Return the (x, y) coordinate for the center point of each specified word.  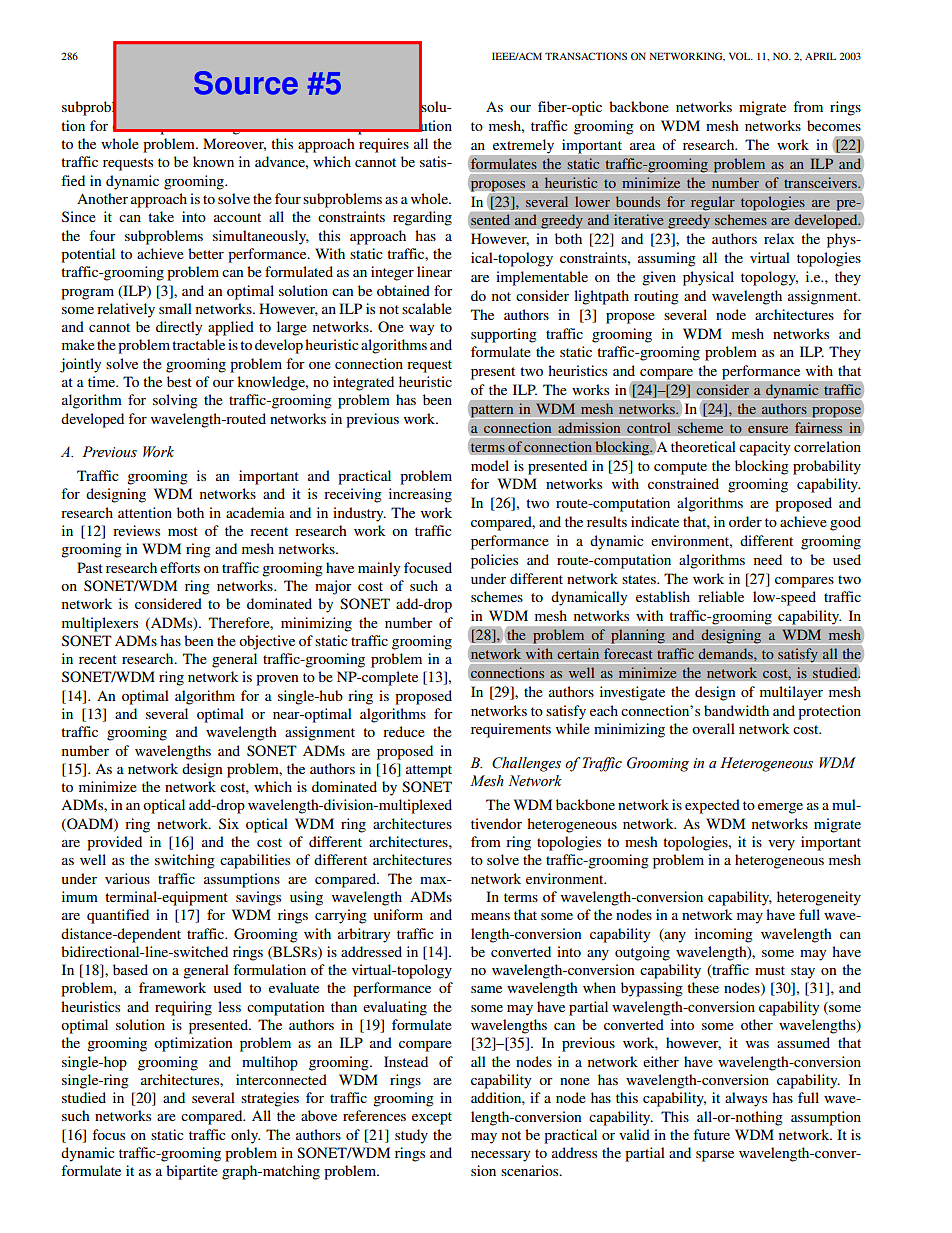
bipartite (192, 1172)
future (711, 1134)
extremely (523, 146)
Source (246, 83)
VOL (741, 56)
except (432, 1118)
